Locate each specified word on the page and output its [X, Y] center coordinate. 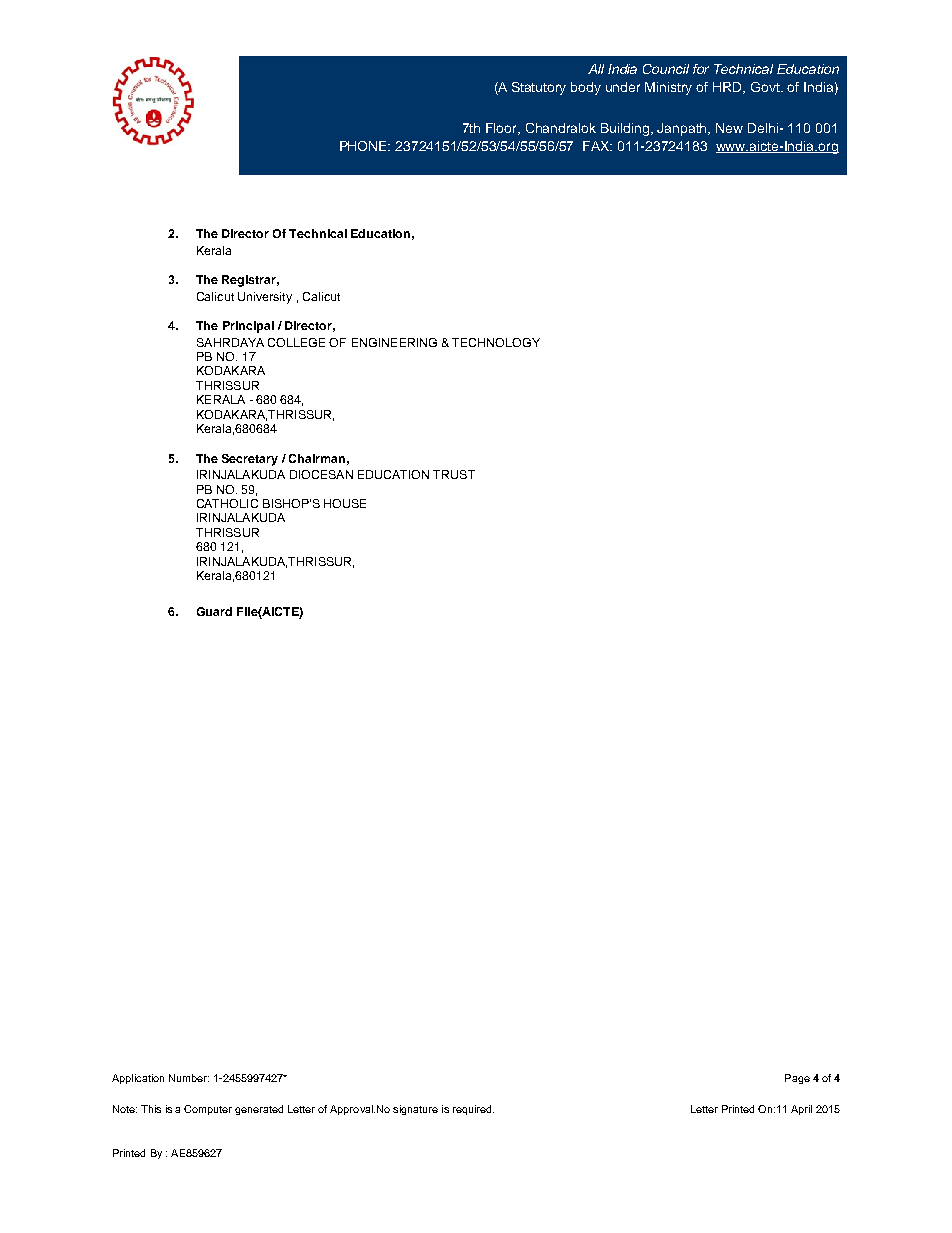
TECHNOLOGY [496, 342]
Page [797, 1079]
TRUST [454, 474]
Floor [503, 129]
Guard [214, 611]
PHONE [365, 146]
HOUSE [345, 503]
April [801, 1110]
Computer [208, 1110]
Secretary [250, 460]
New [729, 128]
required [473, 1110]
